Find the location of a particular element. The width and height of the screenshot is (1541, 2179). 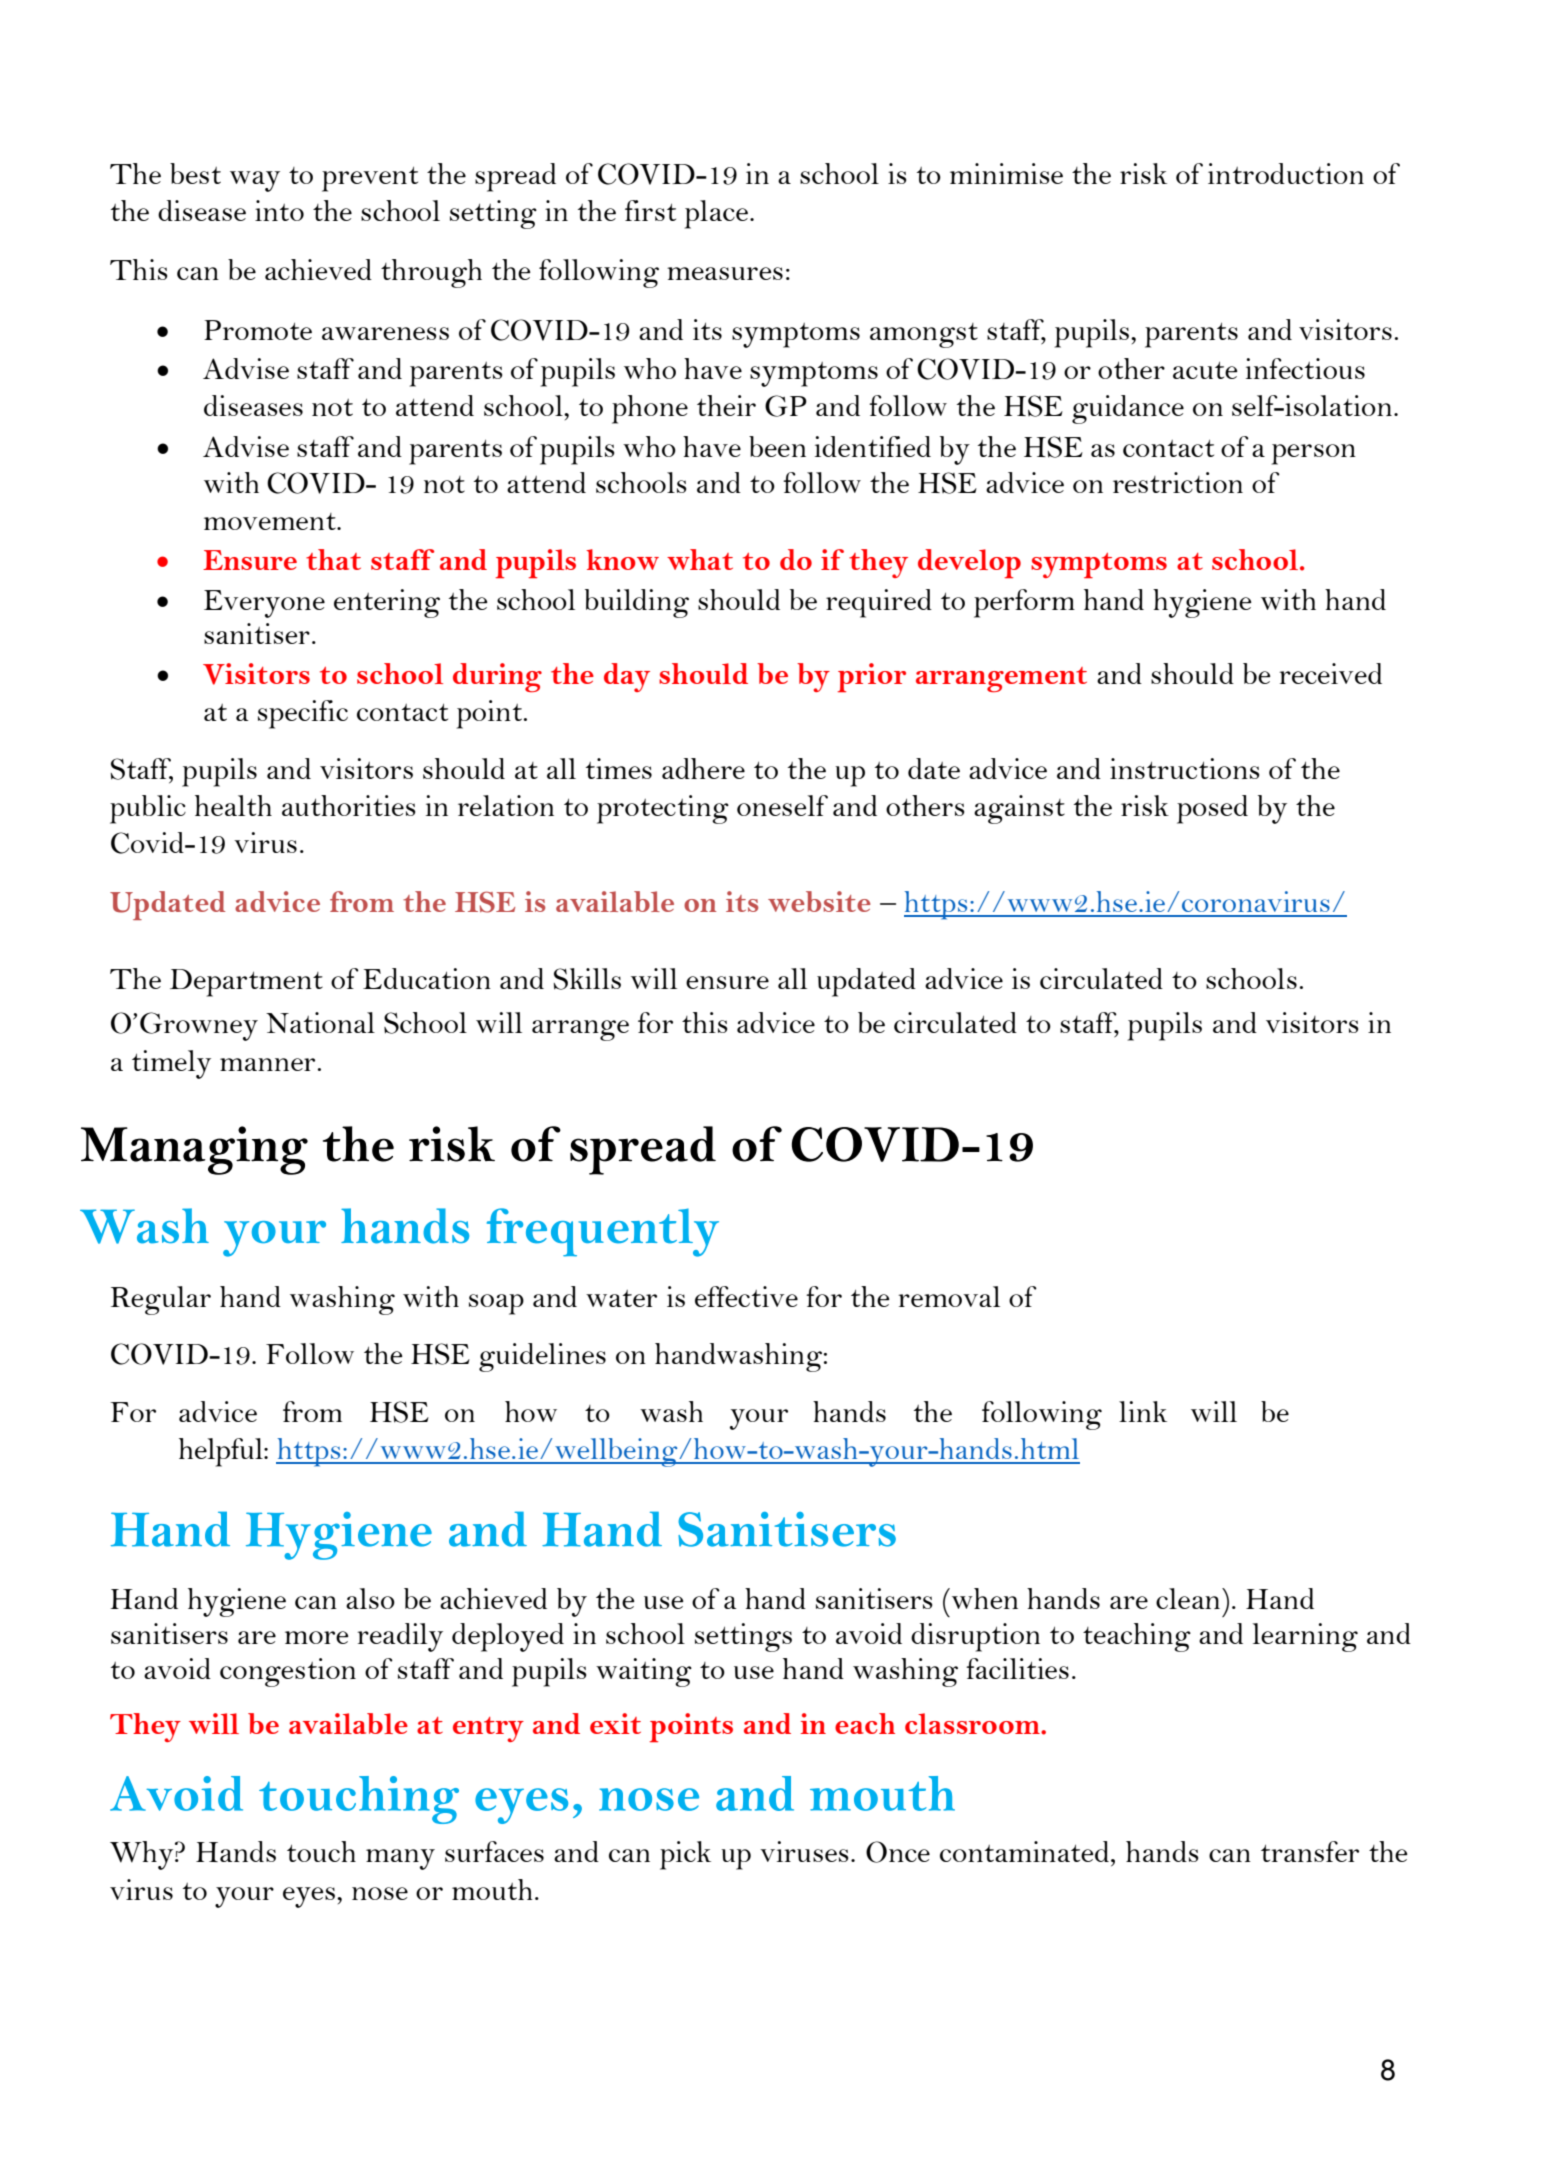

effective is located at coordinates (746, 1296).
